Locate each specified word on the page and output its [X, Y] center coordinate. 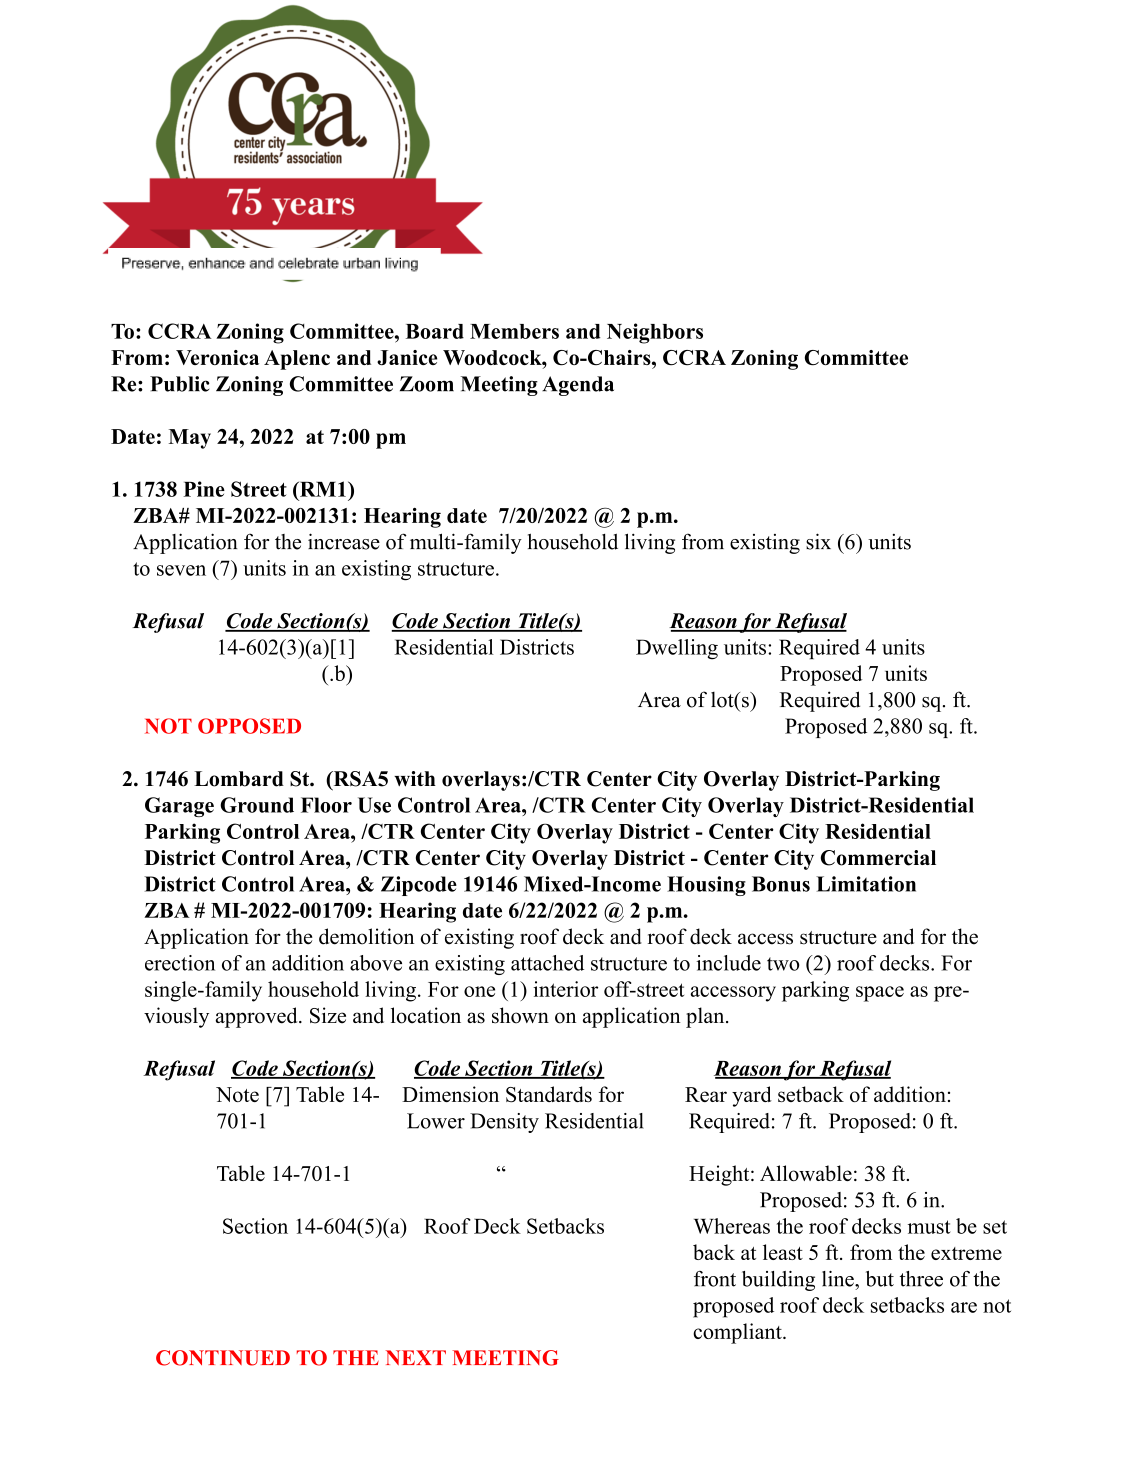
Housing [706, 886]
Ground [257, 805]
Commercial [878, 858]
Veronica [217, 357]
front [715, 1279]
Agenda [578, 386]
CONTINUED [223, 1358]
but [880, 1279]
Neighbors [655, 333]
